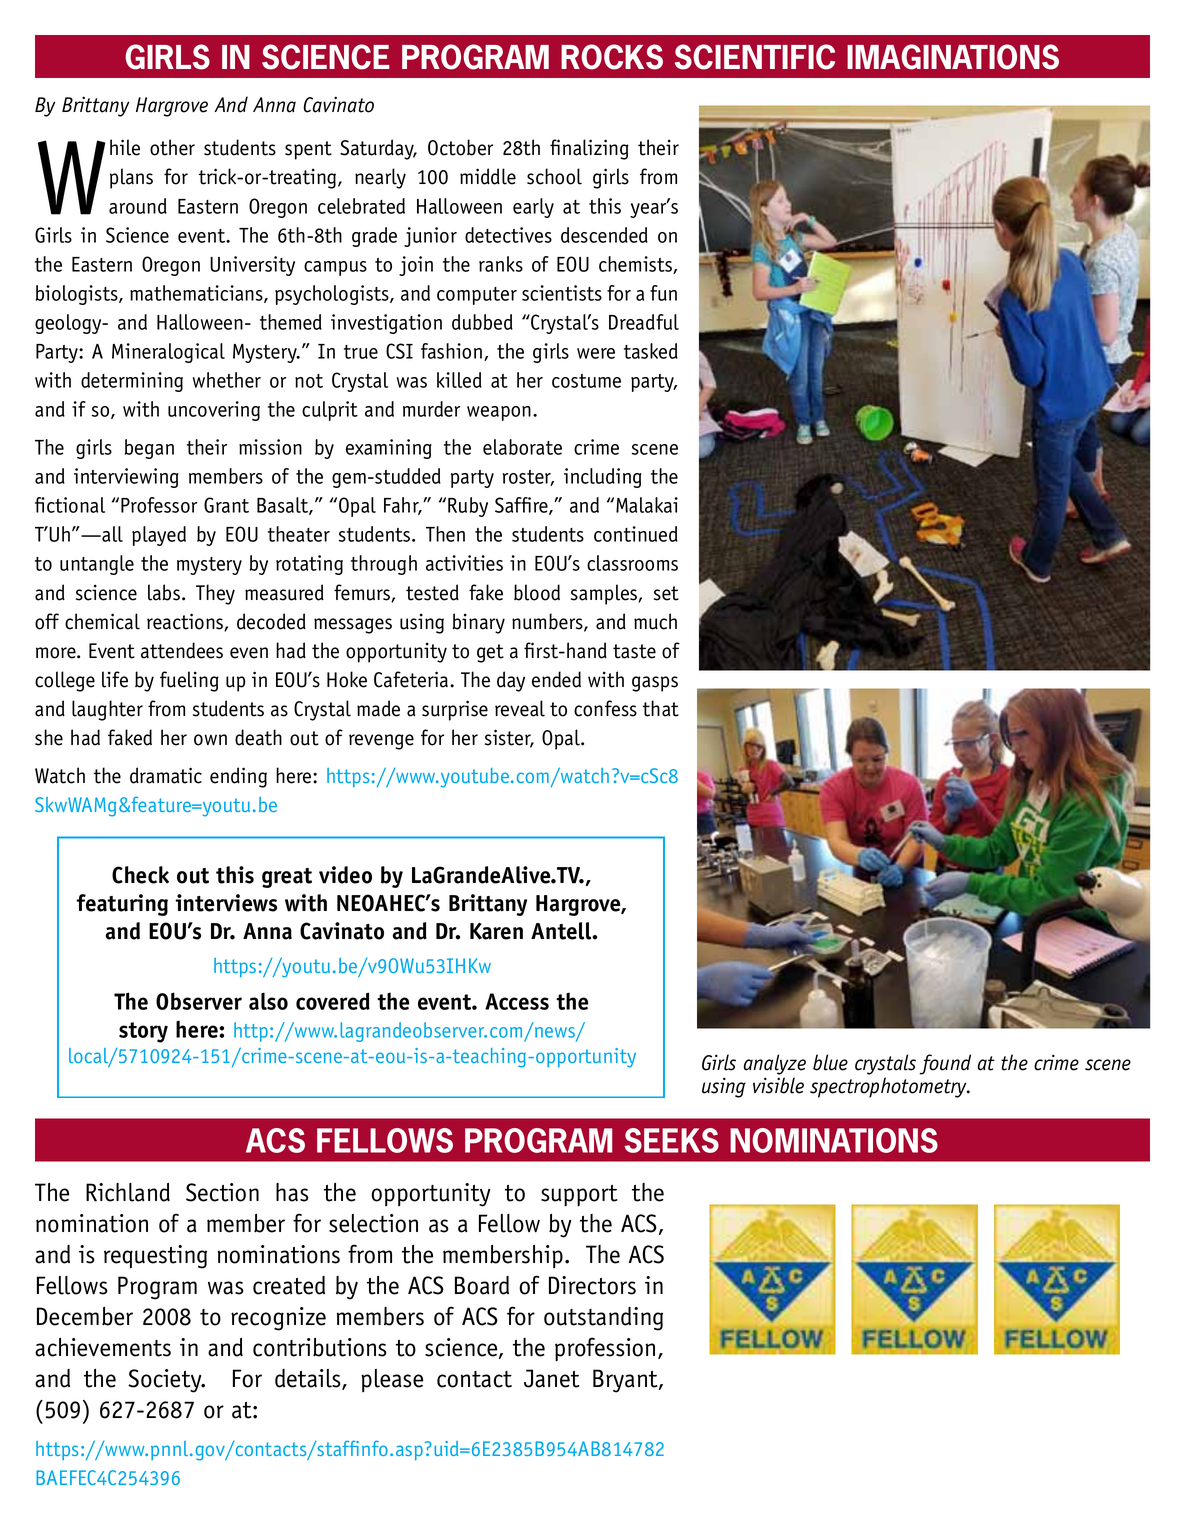  Describe the element at coordinates (107, 710) in the page. I see `laughter` at that location.
